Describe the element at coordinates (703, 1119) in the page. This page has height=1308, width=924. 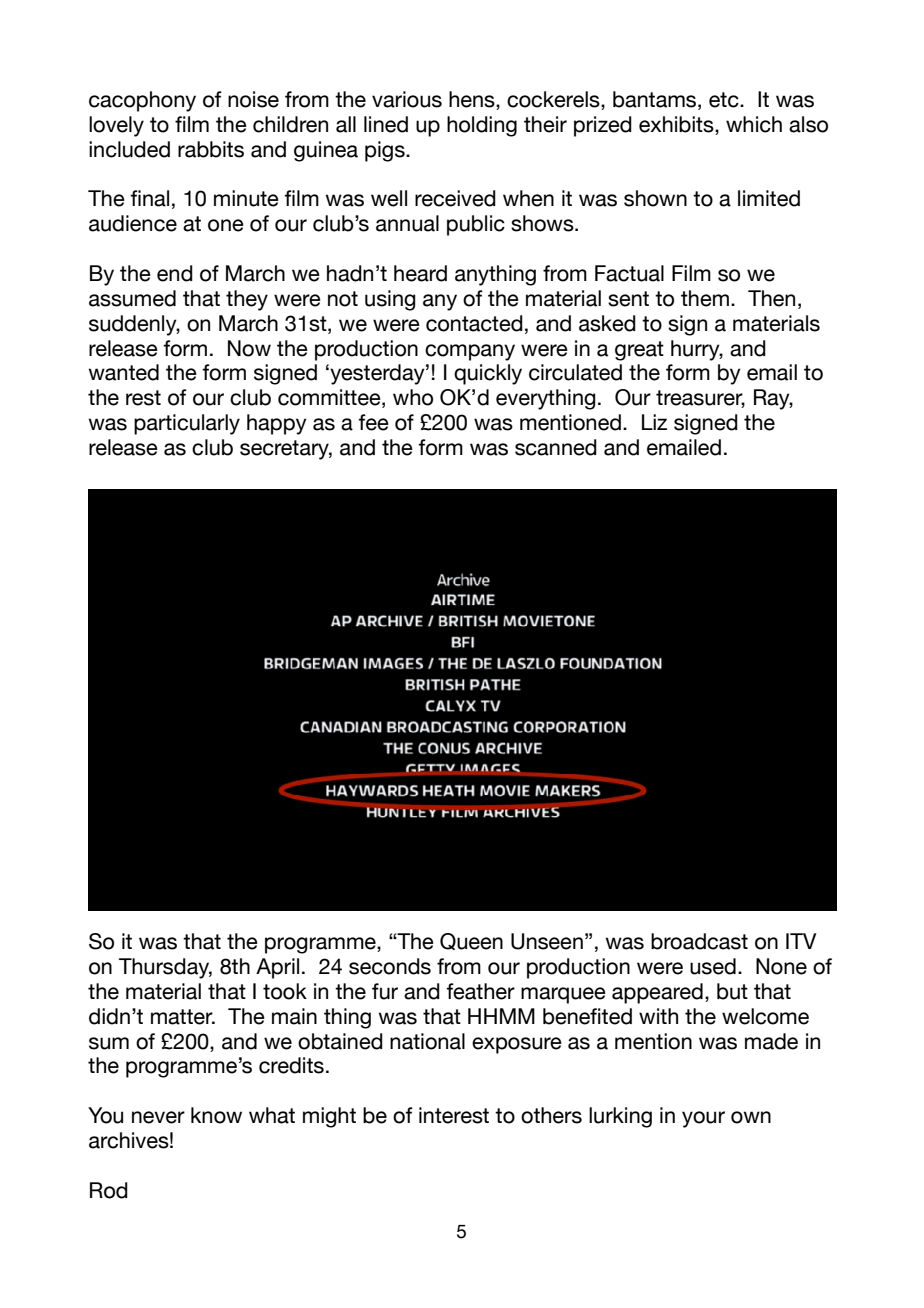
I see `your` at that location.
